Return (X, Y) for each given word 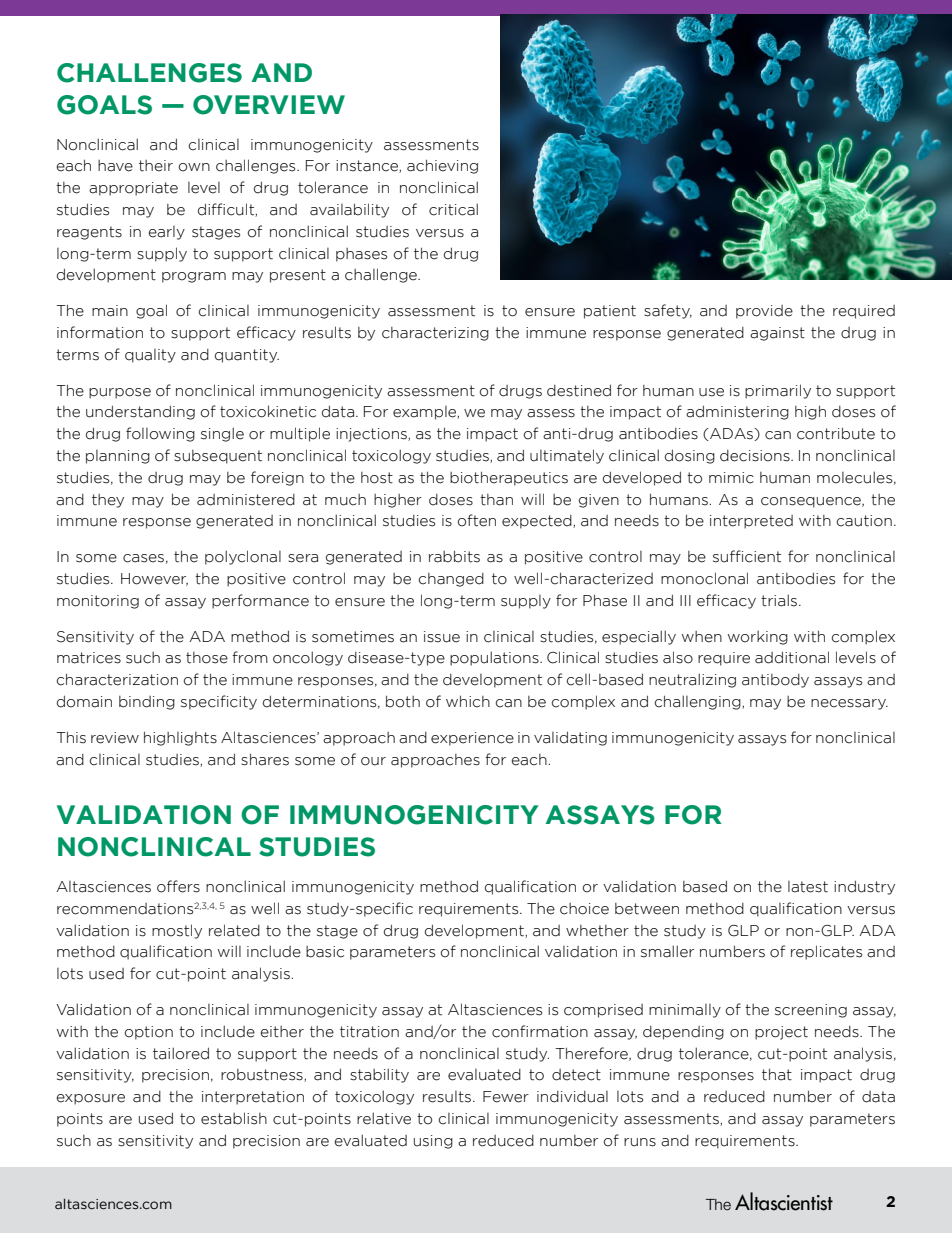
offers (178, 886)
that (777, 1075)
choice (584, 909)
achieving (442, 167)
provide (764, 312)
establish (234, 1118)
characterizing (435, 334)
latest (808, 887)
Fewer (506, 1097)
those (207, 658)
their (156, 166)
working (758, 637)
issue (442, 637)
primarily (778, 391)
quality (150, 356)
